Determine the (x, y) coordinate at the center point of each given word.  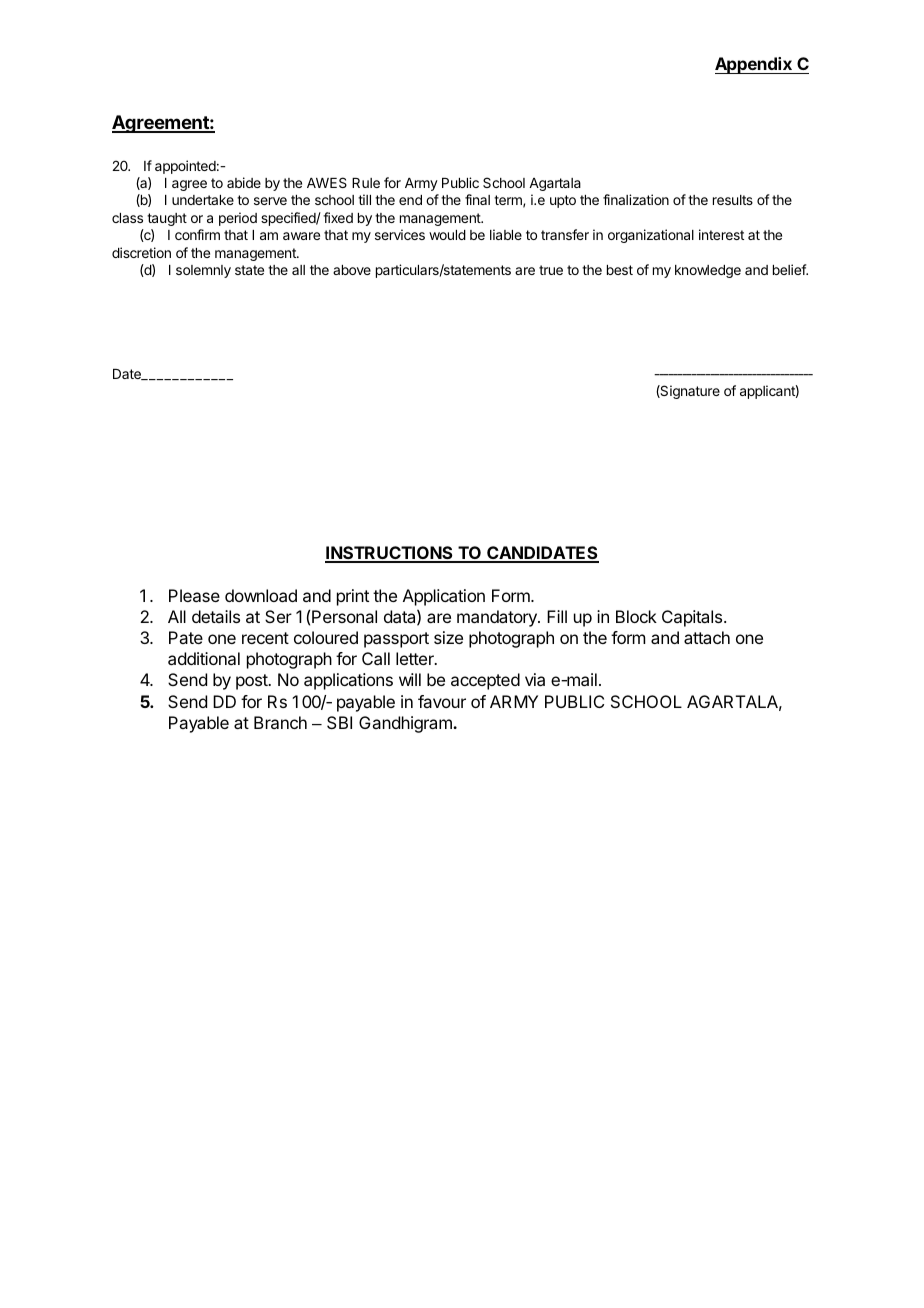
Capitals (693, 618)
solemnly (203, 271)
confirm (197, 234)
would (447, 235)
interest (721, 234)
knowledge (708, 271)
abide (244, 182)
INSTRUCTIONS (390, 554)
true (551, 270)
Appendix (754, 65)
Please (194, 595)
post (253, 682)
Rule (366, 183)
